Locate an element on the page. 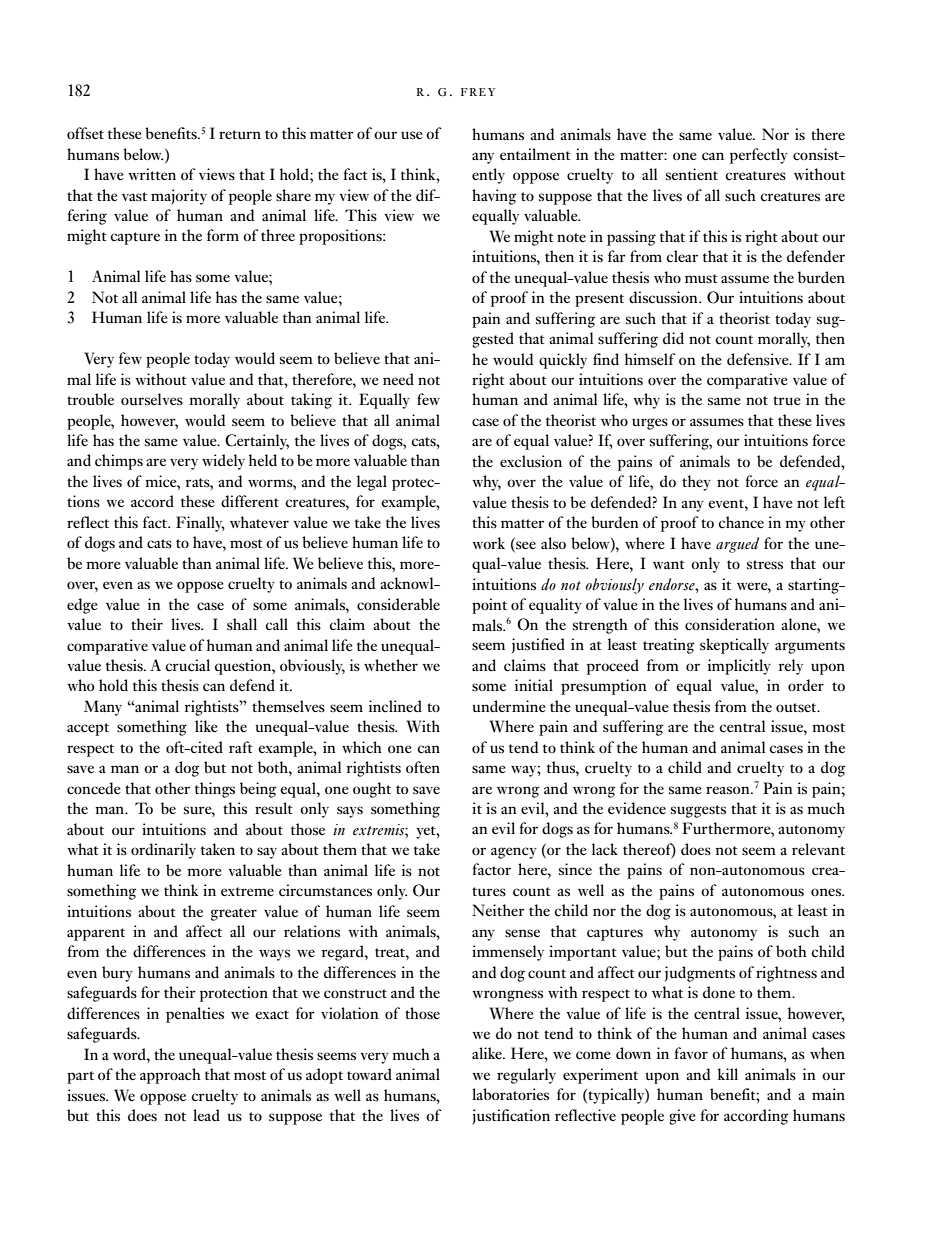 The height and width of the image is (1240, 952). relevant is located at coordinates (818, 849).
